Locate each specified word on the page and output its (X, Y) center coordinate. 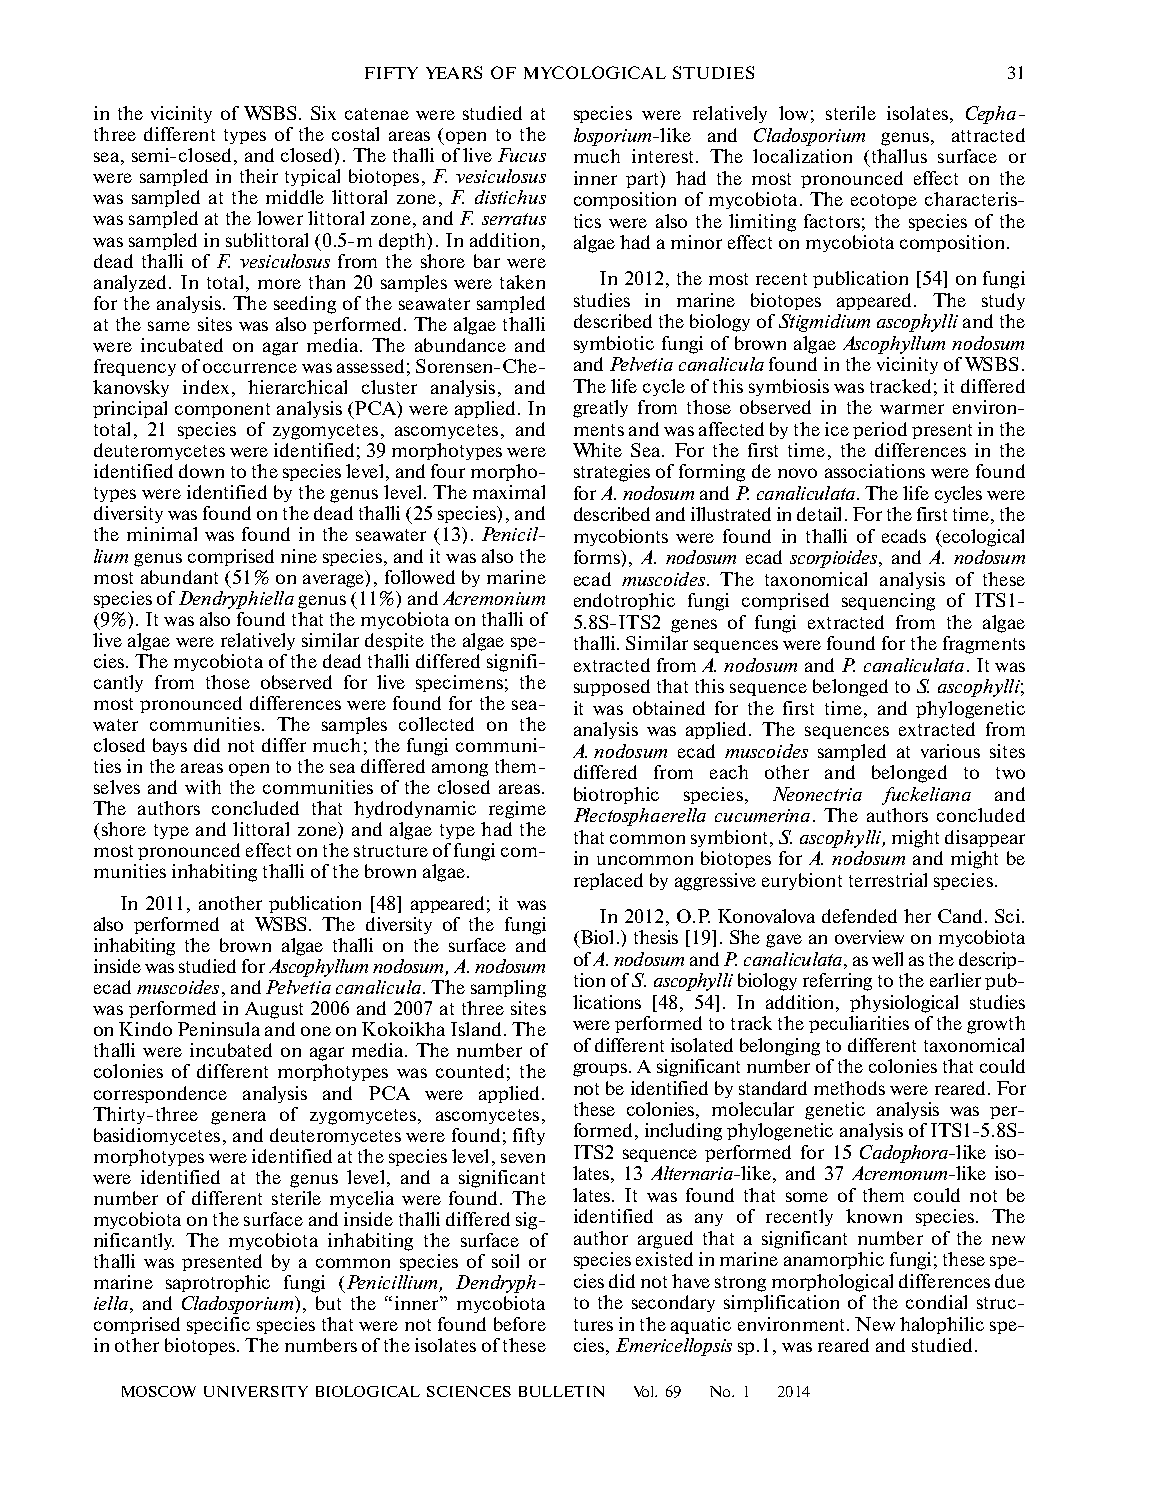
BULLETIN (561, 1391)
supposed (612, 687)
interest (664, 156)
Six (323, 113)
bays (170, 746)
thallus (899, 156)
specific (218, 1325)
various (950, 751)
